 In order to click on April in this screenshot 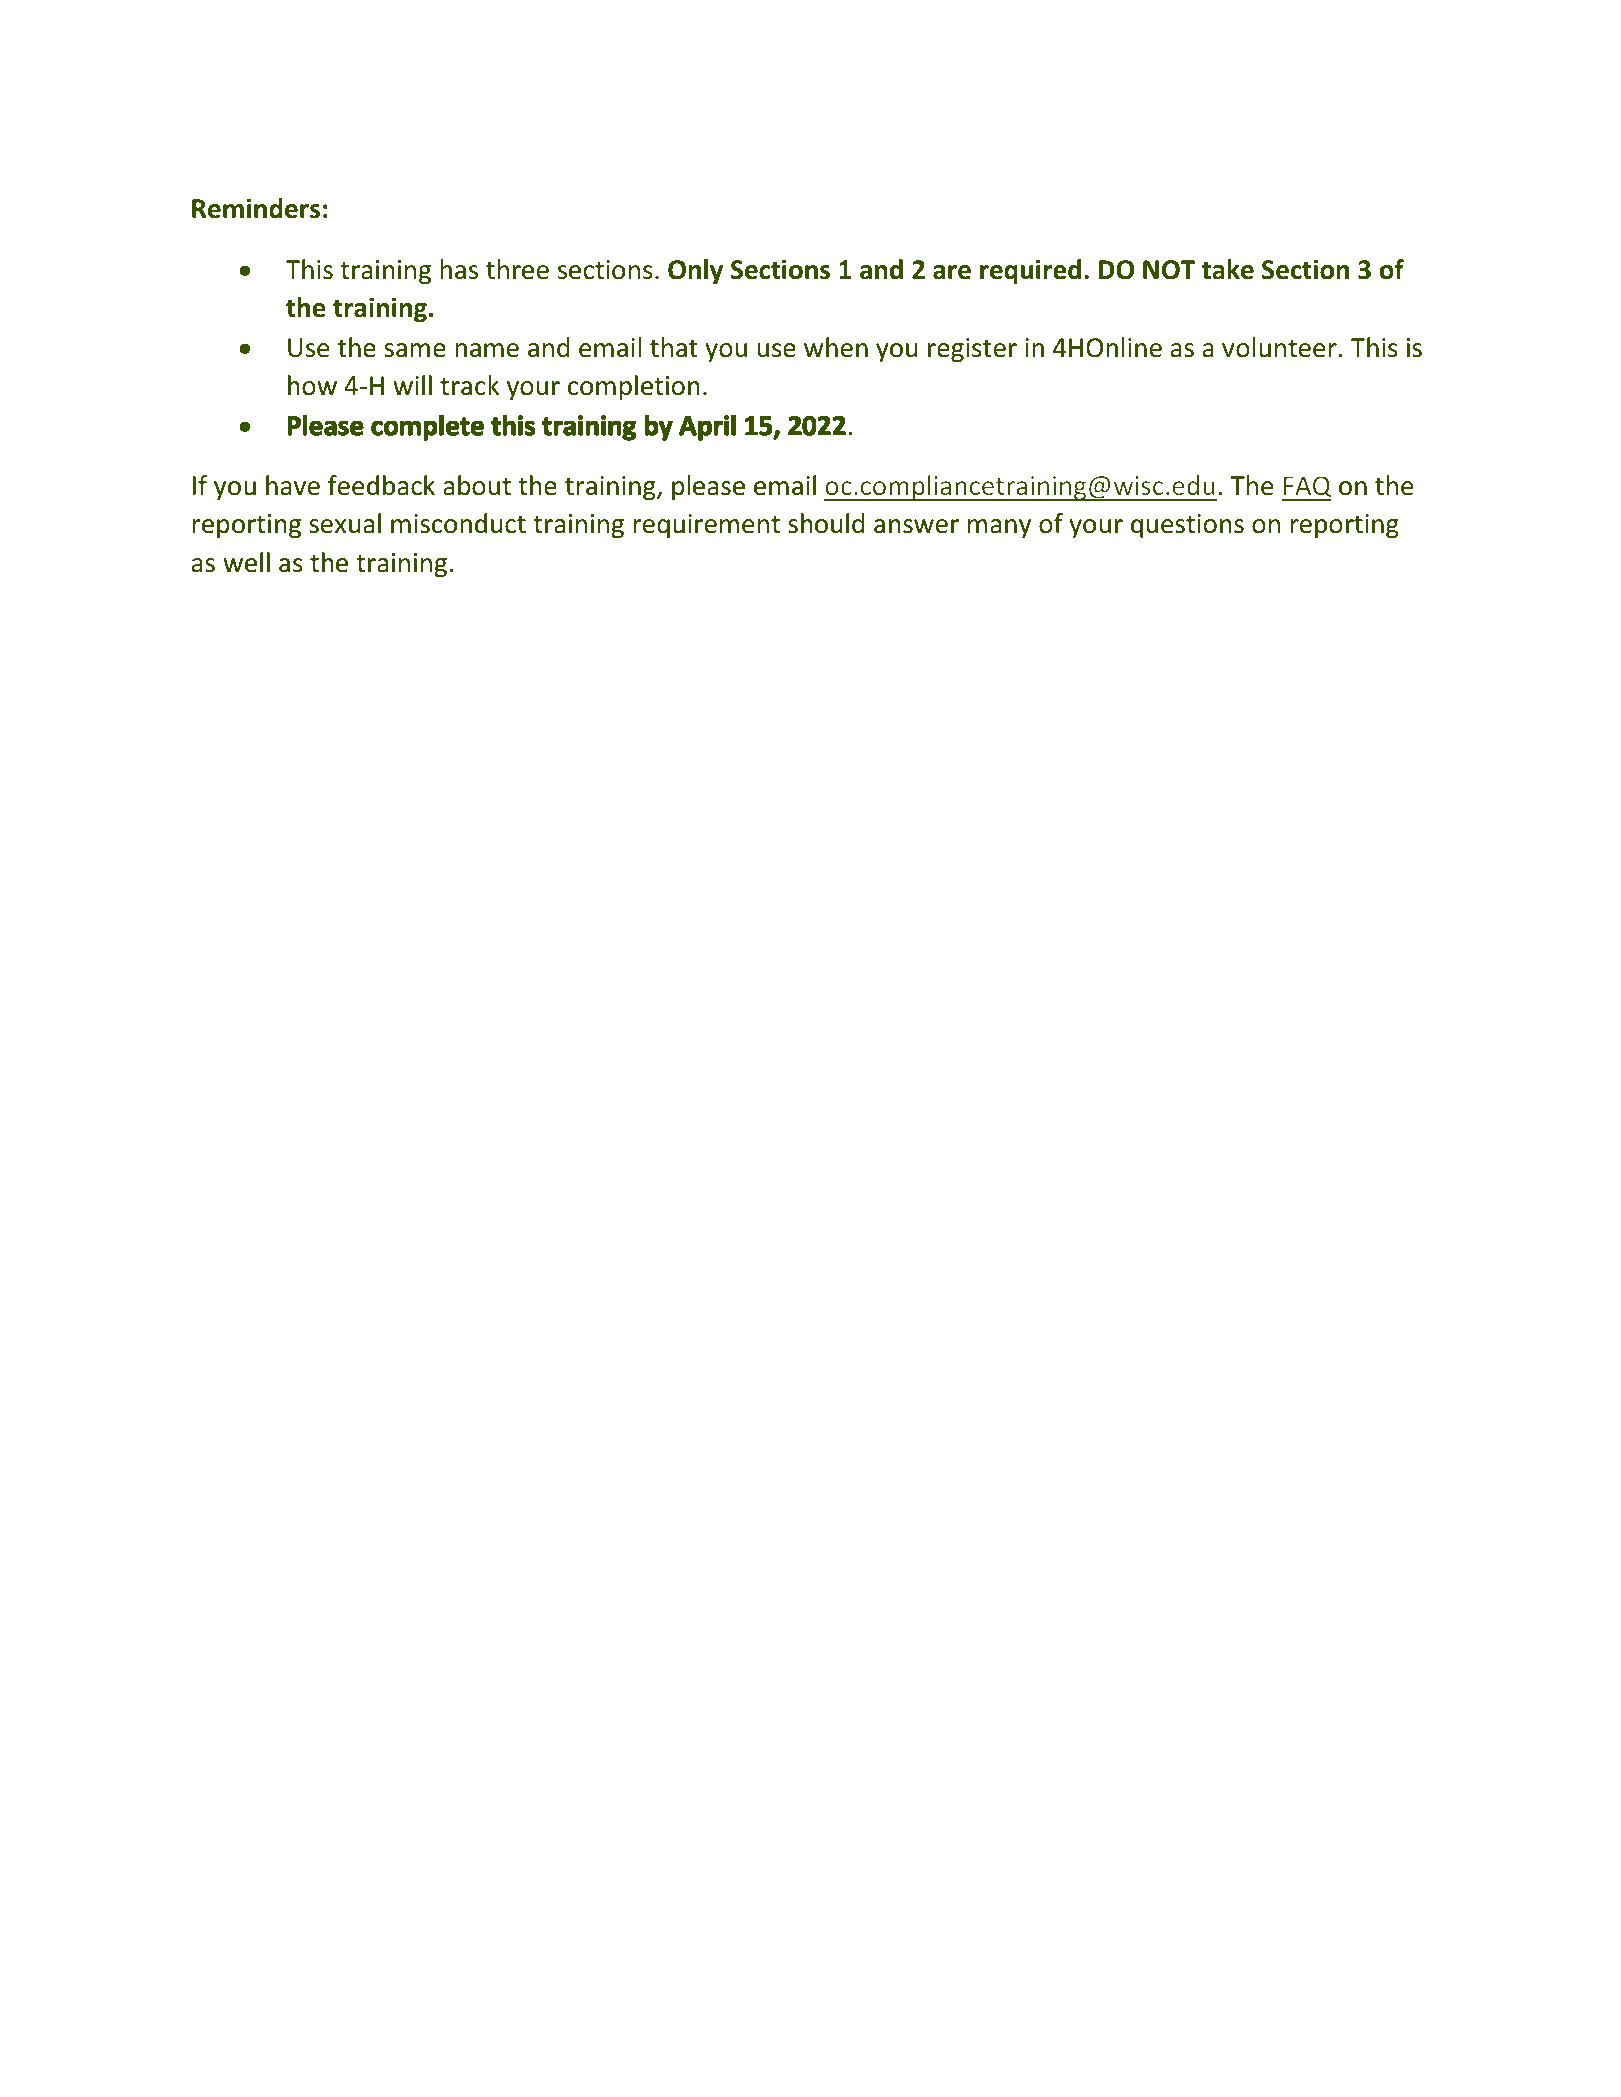, I will do `click(707, 428)`.
